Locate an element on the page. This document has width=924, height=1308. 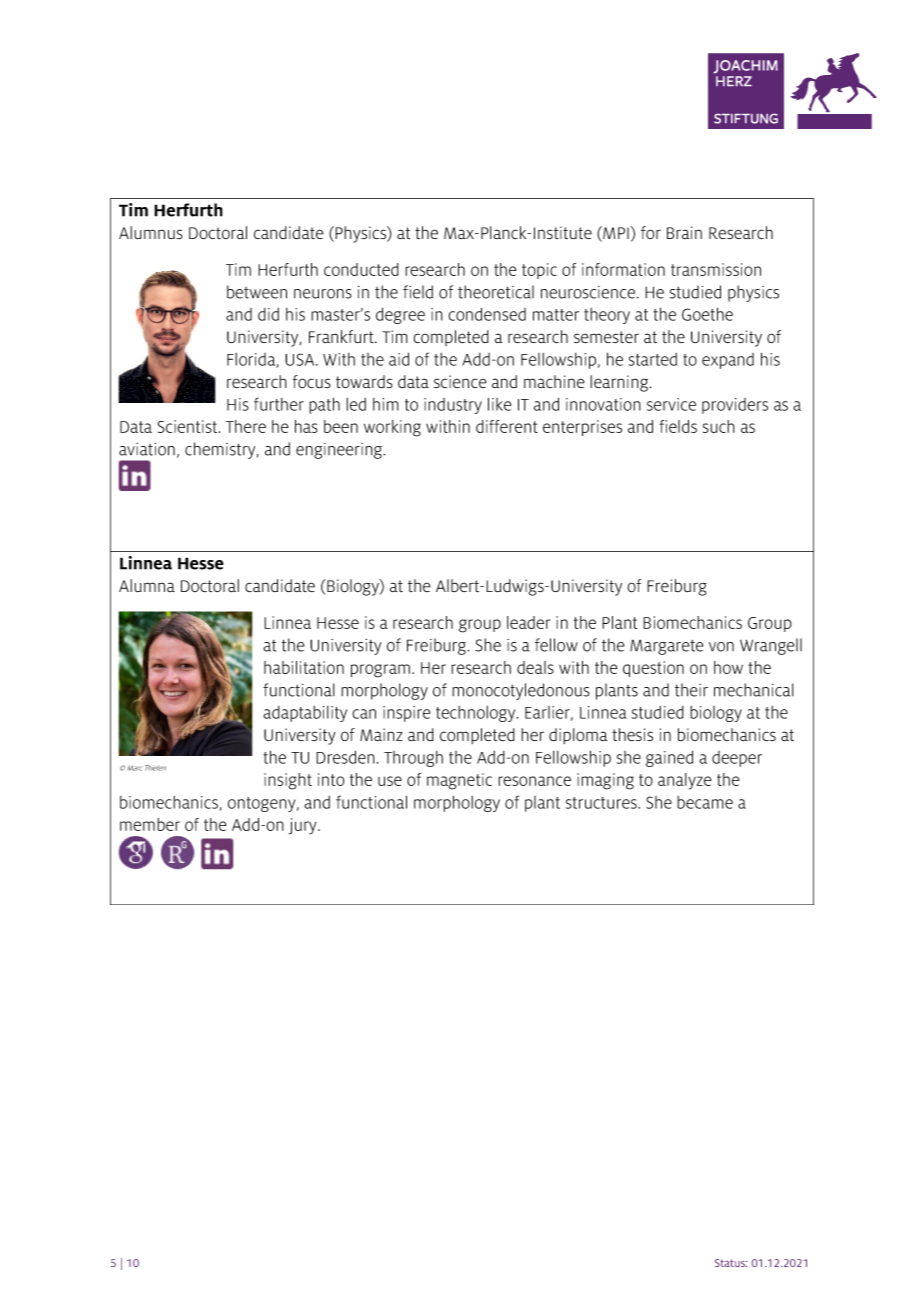
member is located at coordinates (150, 824).
